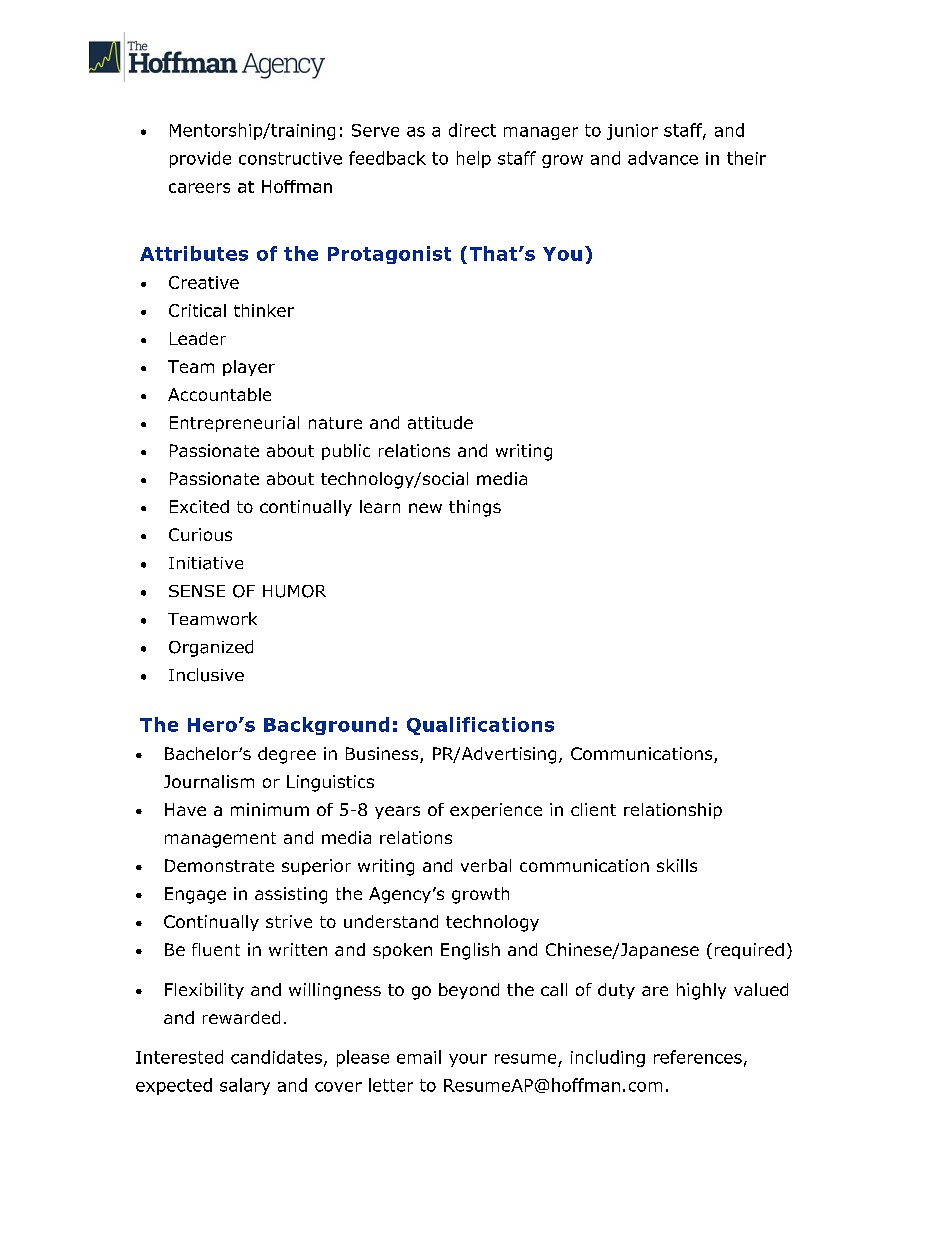 The image size is (952, 1233). Describe the element at coordinates (425, 508) in the page. I see `new` at that location.
